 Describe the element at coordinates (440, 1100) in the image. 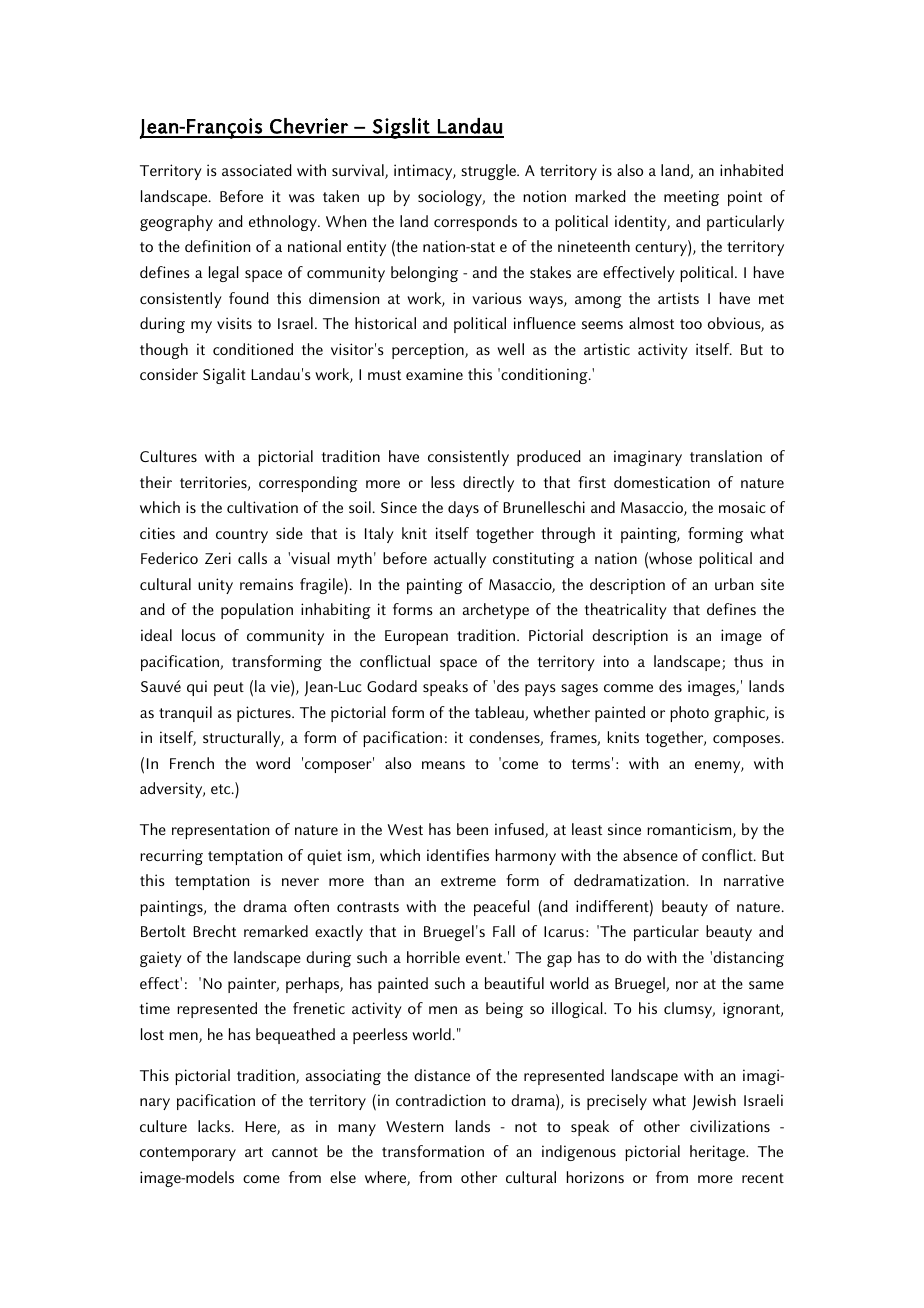

I see `contradiction` at that location.
